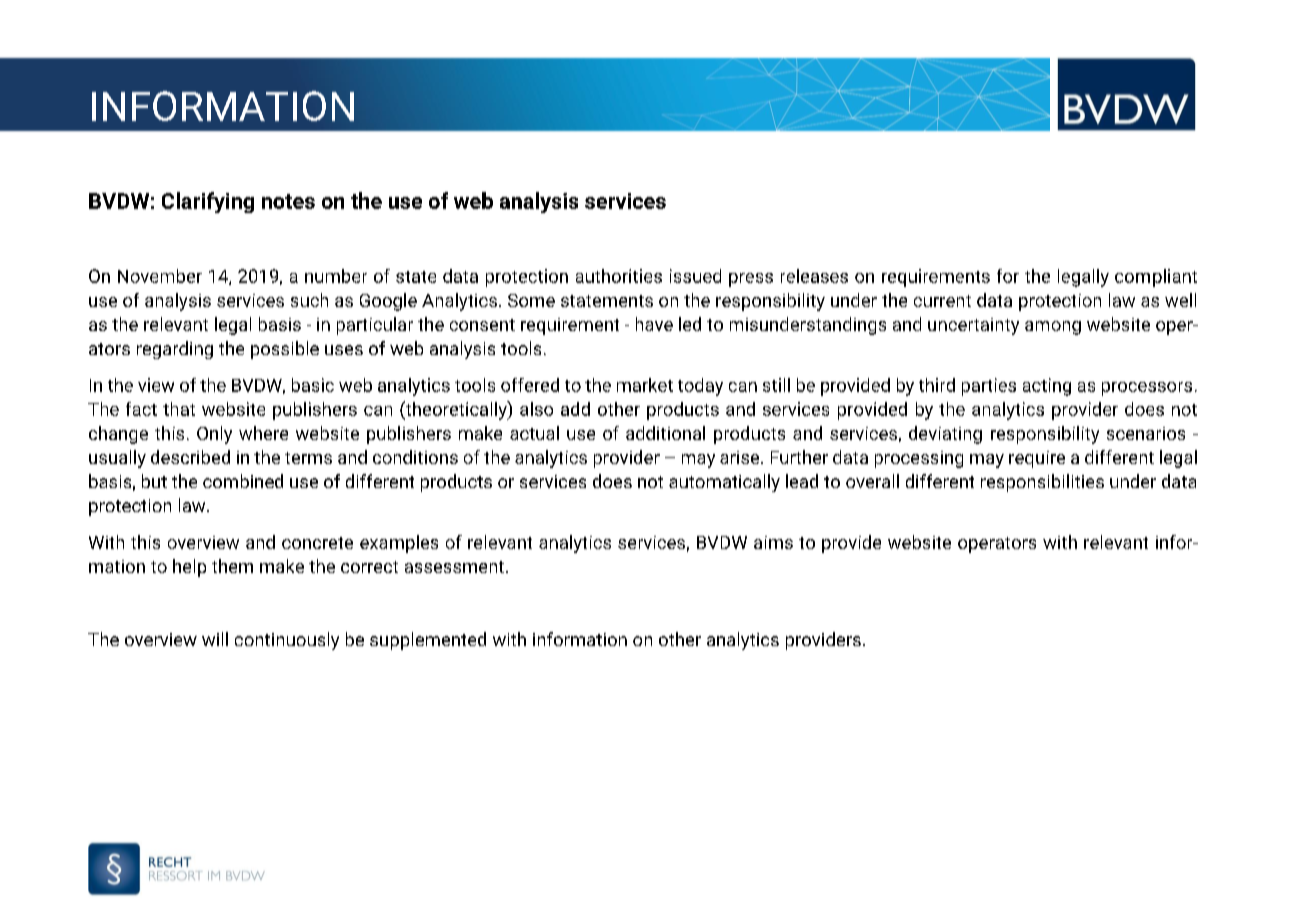 The image size is (1308, 924). Describe the element at coordinates (428, 641) in the screenshot. I see `supplemented` at that location.
